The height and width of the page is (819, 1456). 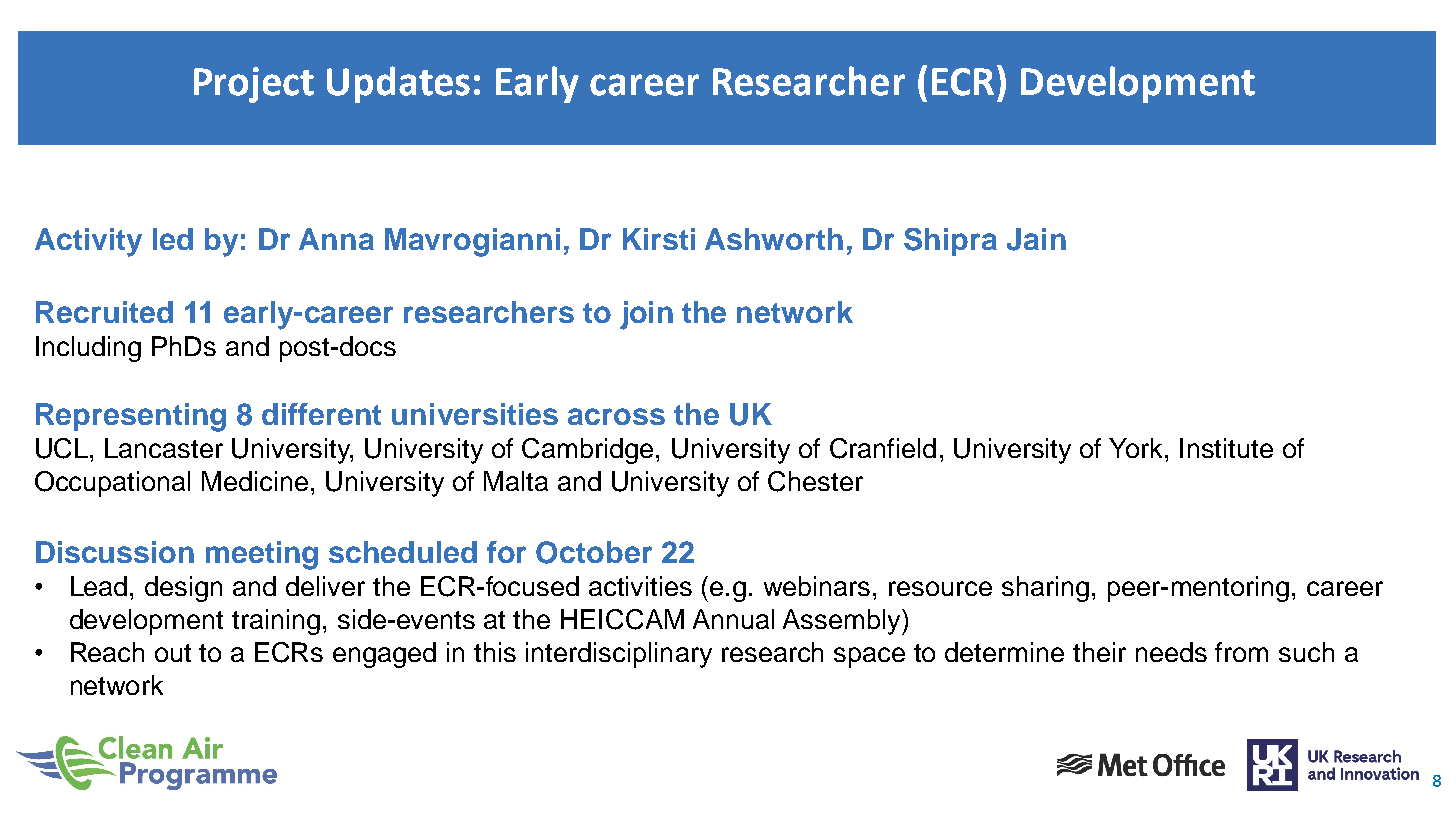 What do you see at coordinates (88, 349) in the page?
I see `Including` at bounding box center [88, 349].
